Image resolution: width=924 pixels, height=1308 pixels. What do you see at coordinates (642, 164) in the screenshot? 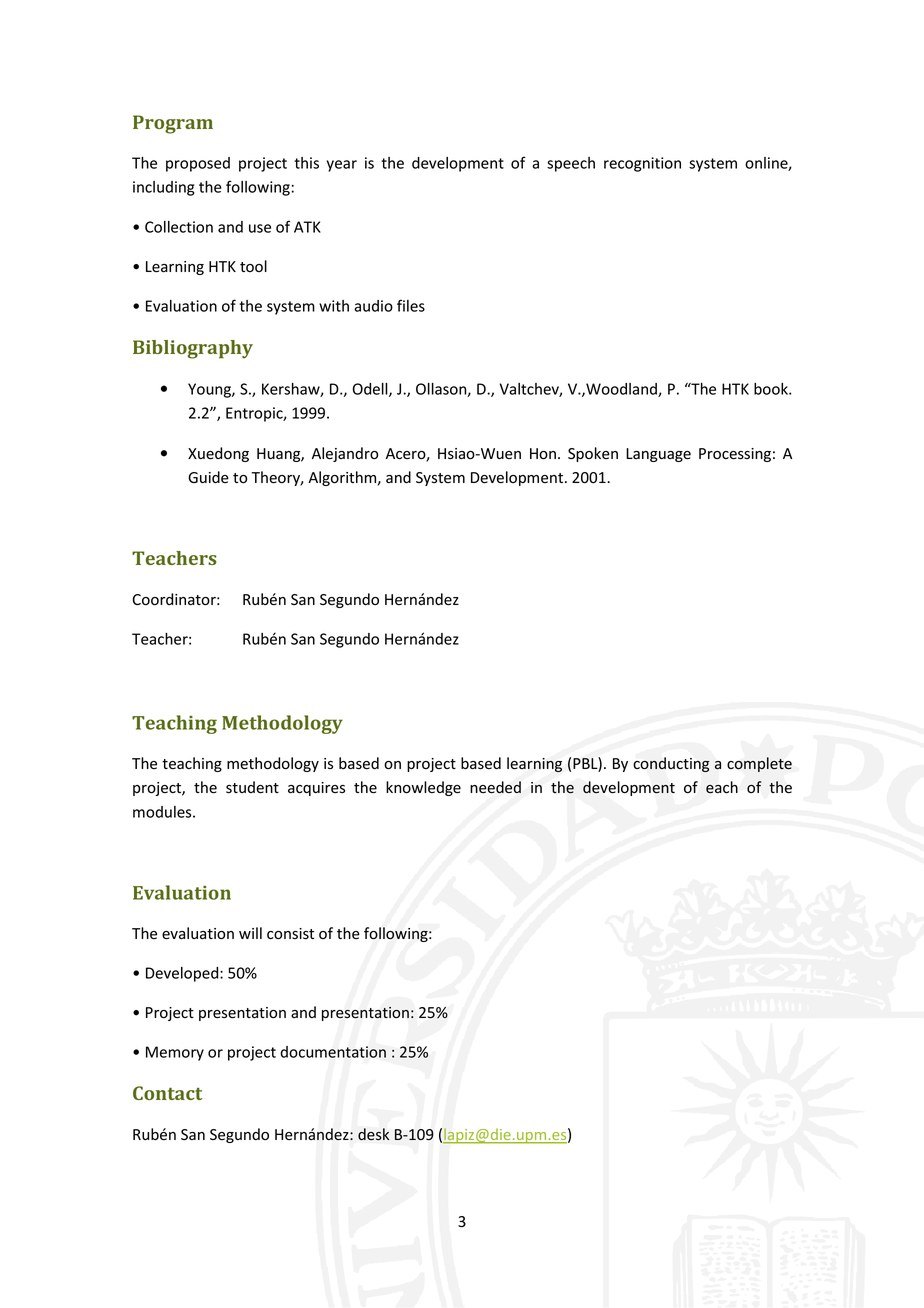
I see `recognition` at bounding box center [642, 164].
